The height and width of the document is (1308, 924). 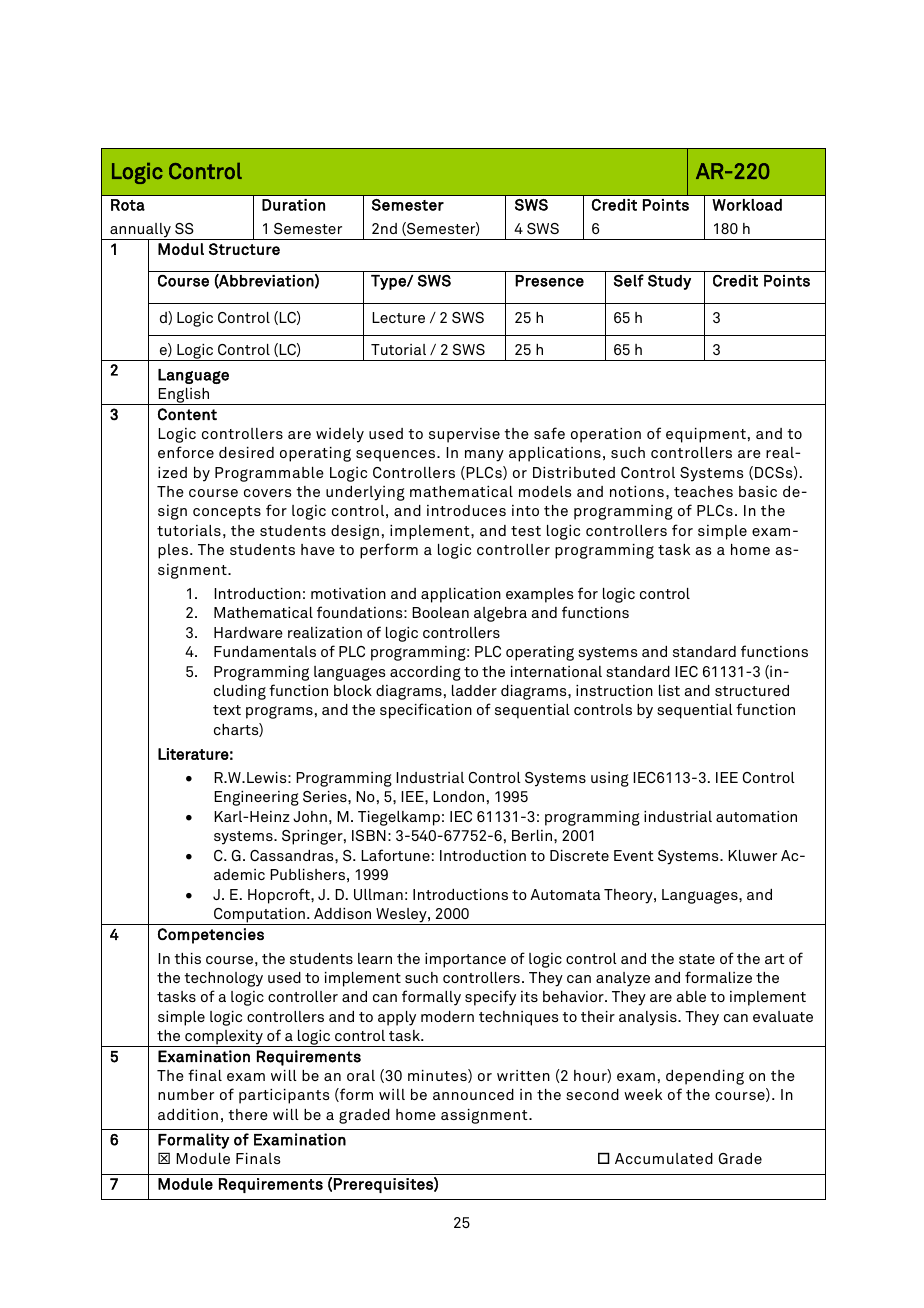 What do you see at coordinates (440, 612) in the document?
I see `Boolean` at bounding box center [440, 612].
